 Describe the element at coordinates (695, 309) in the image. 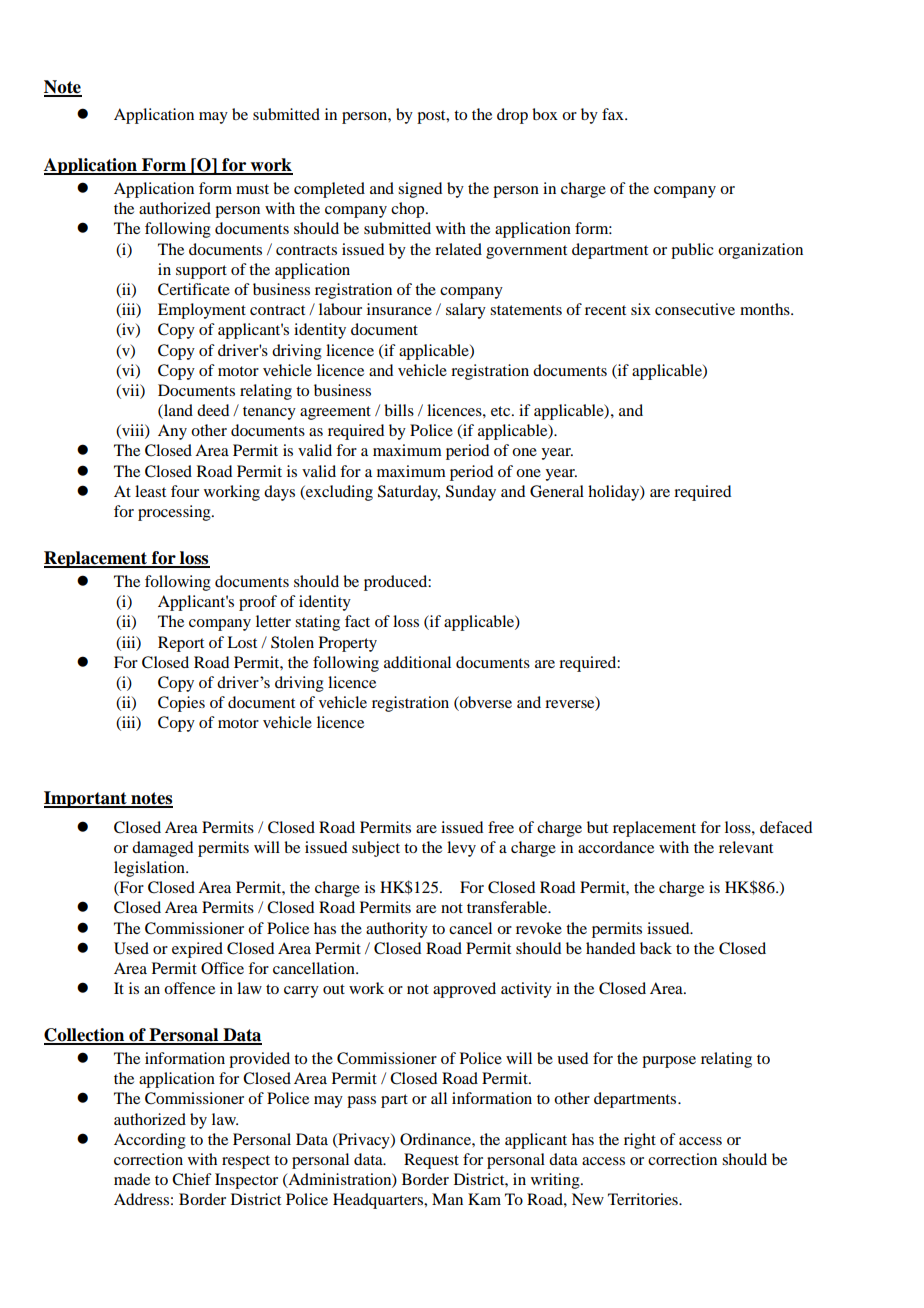

I see `consecutive` at that location.
